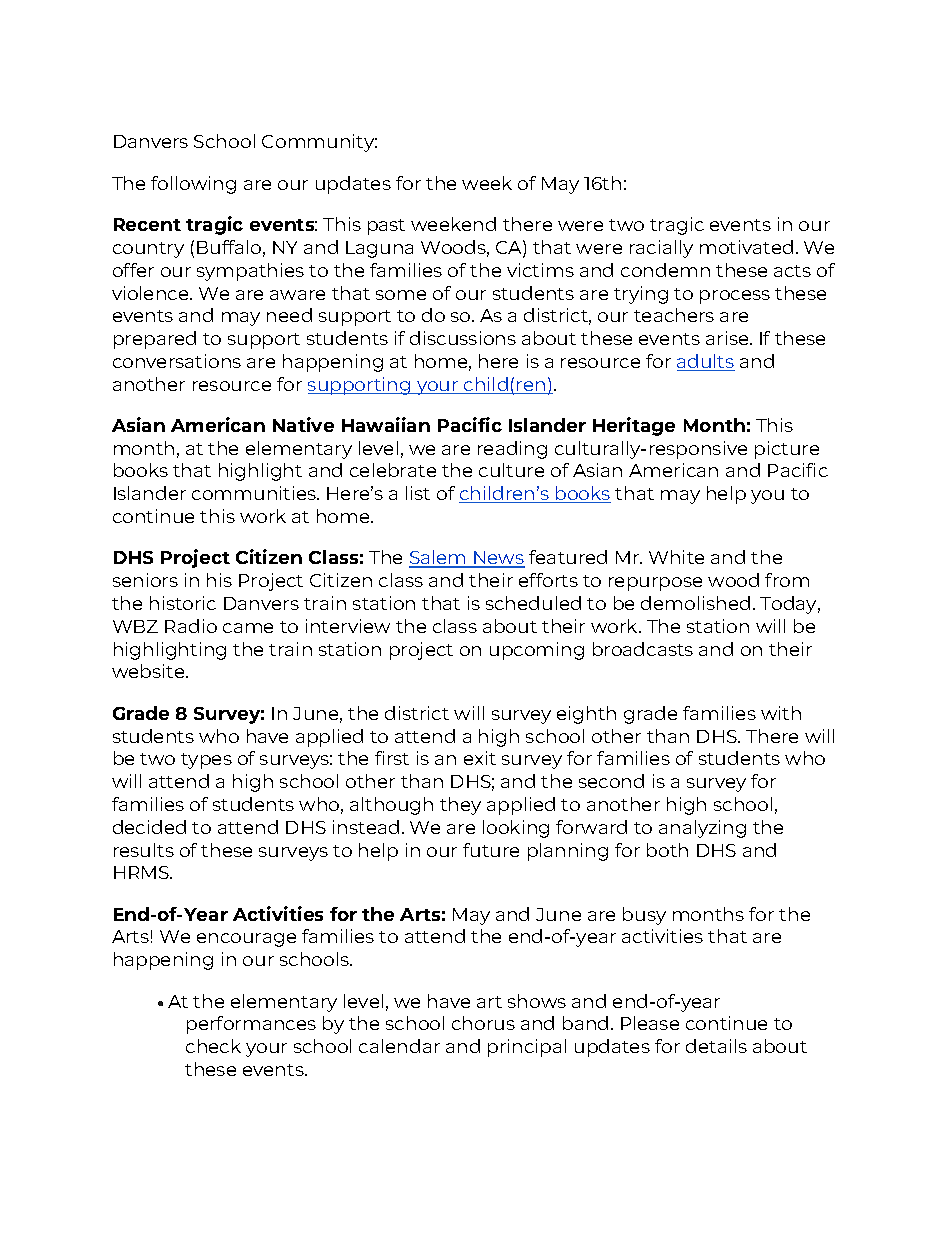 The height and width of the screenshot is (1233, 952). Describe the element at coordinates (746, 247) in the screenshot. I see `motivated` at that location.
